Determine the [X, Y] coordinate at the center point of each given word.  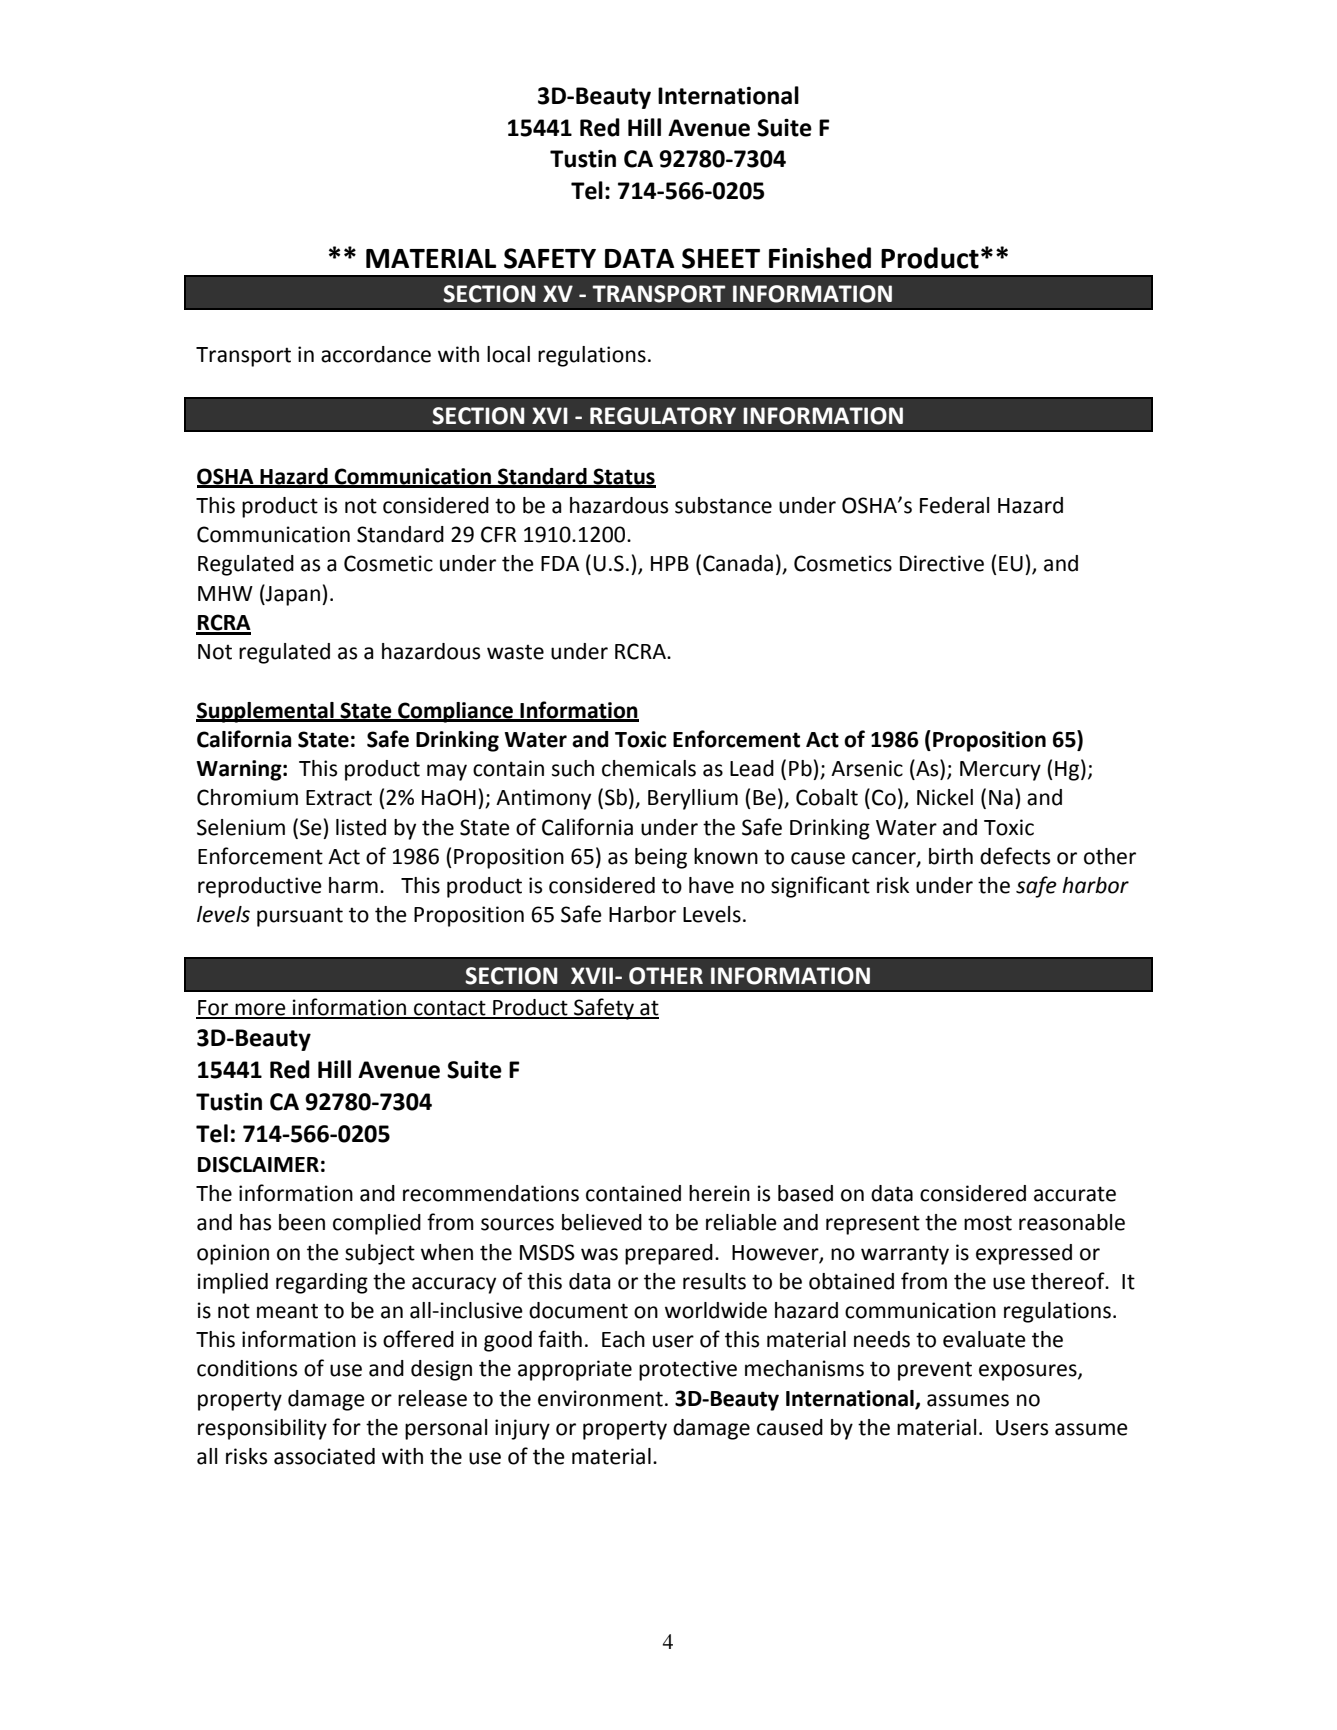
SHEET [721, 258]
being [661, 858]
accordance [376, 354]
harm [353, 885]
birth [951, 856]
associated [324, 1456]
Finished [820, 258]
